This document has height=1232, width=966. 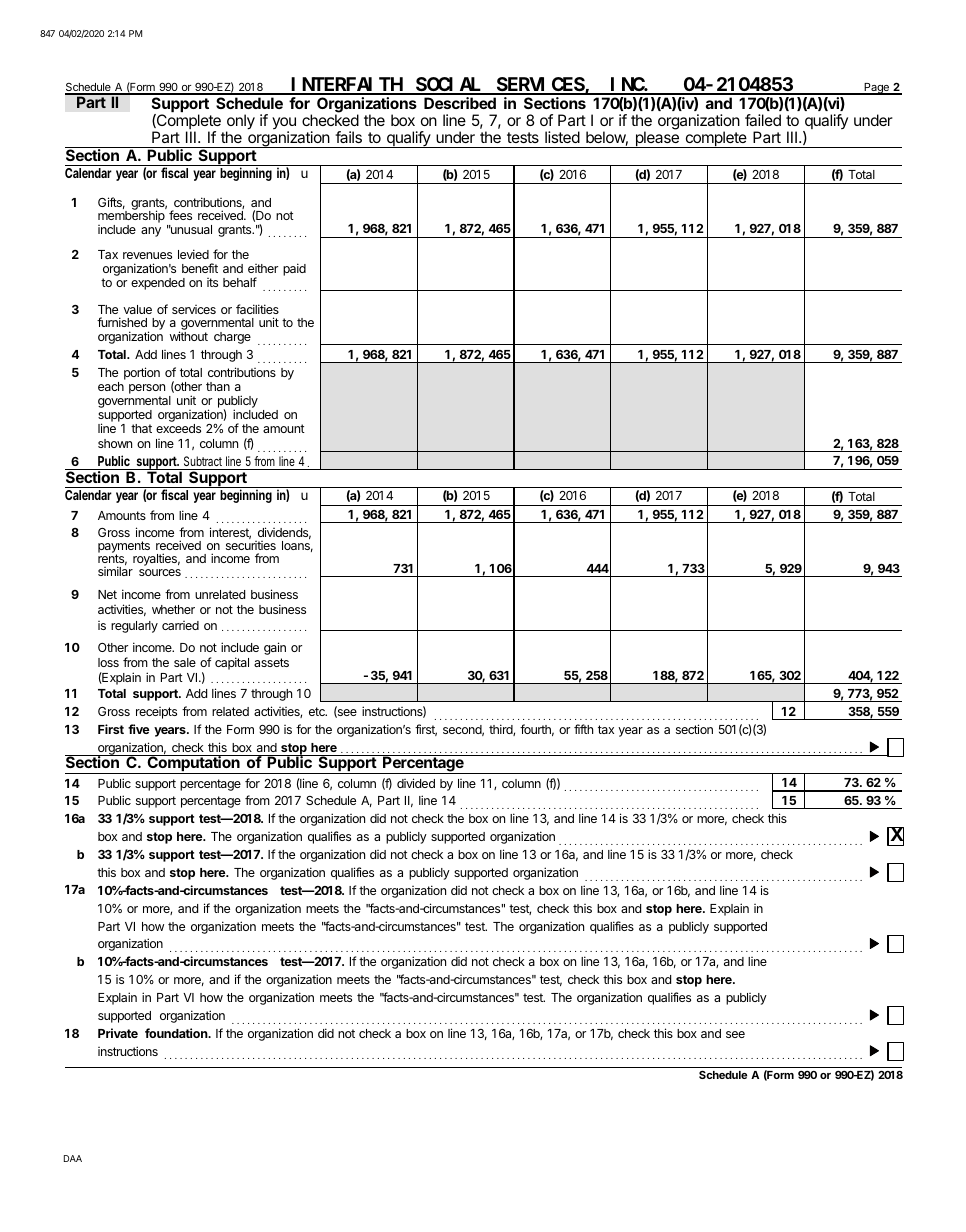 I want to click on only, so click(x=240, y=123).
